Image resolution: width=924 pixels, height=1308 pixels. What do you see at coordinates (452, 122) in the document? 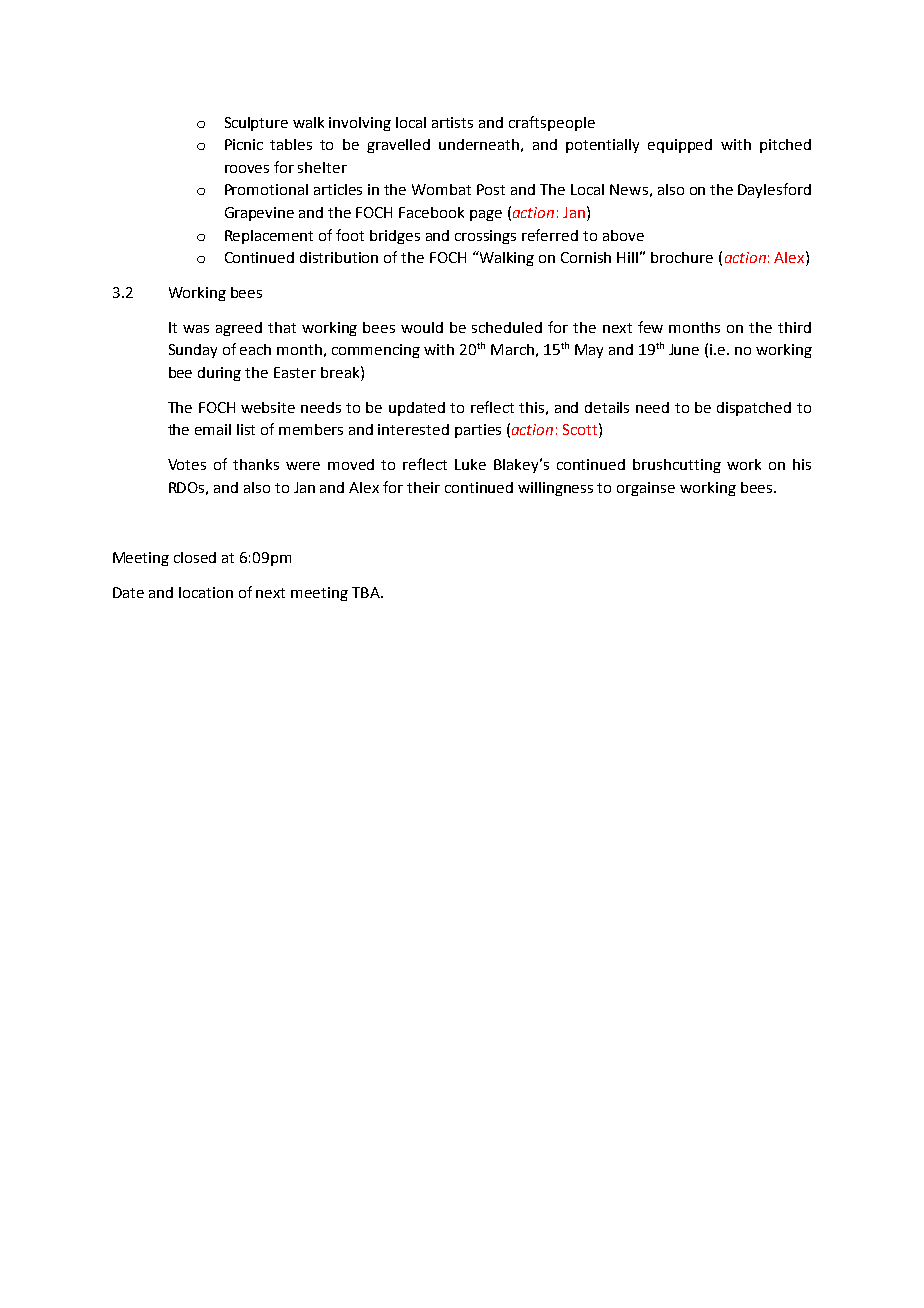
I see `artists` at bounding box center [452, 122].
